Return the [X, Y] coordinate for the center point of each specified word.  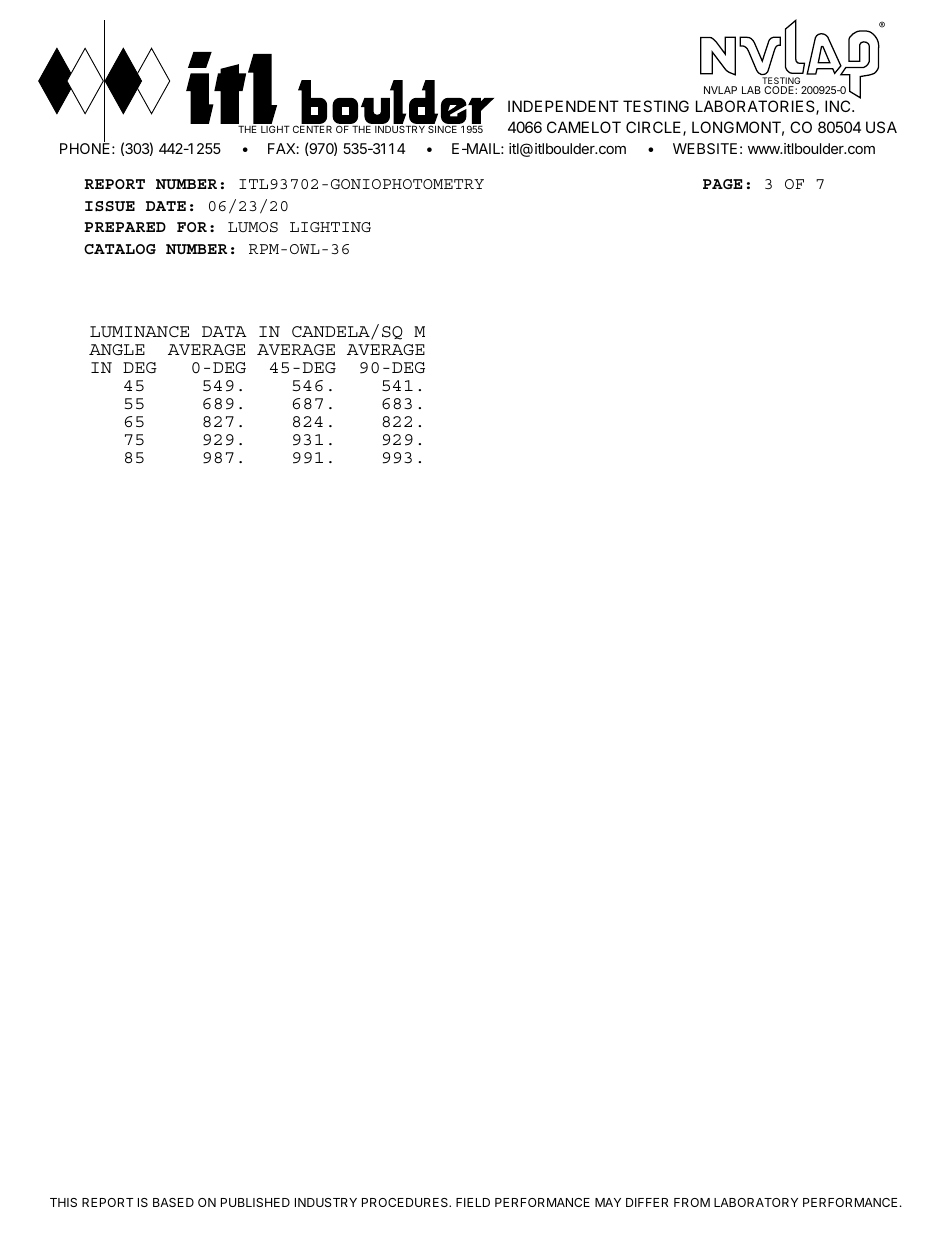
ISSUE [110, 206]
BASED [173, 1202]
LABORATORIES [756, 107]
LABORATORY [756, 1202]
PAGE [722, 184]
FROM [692, 1202]
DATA [224, 331]
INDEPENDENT [563, 106]
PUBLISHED [255, 1202]
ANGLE [117, 349]
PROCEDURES [406, 1202]
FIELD [473, 1202]
